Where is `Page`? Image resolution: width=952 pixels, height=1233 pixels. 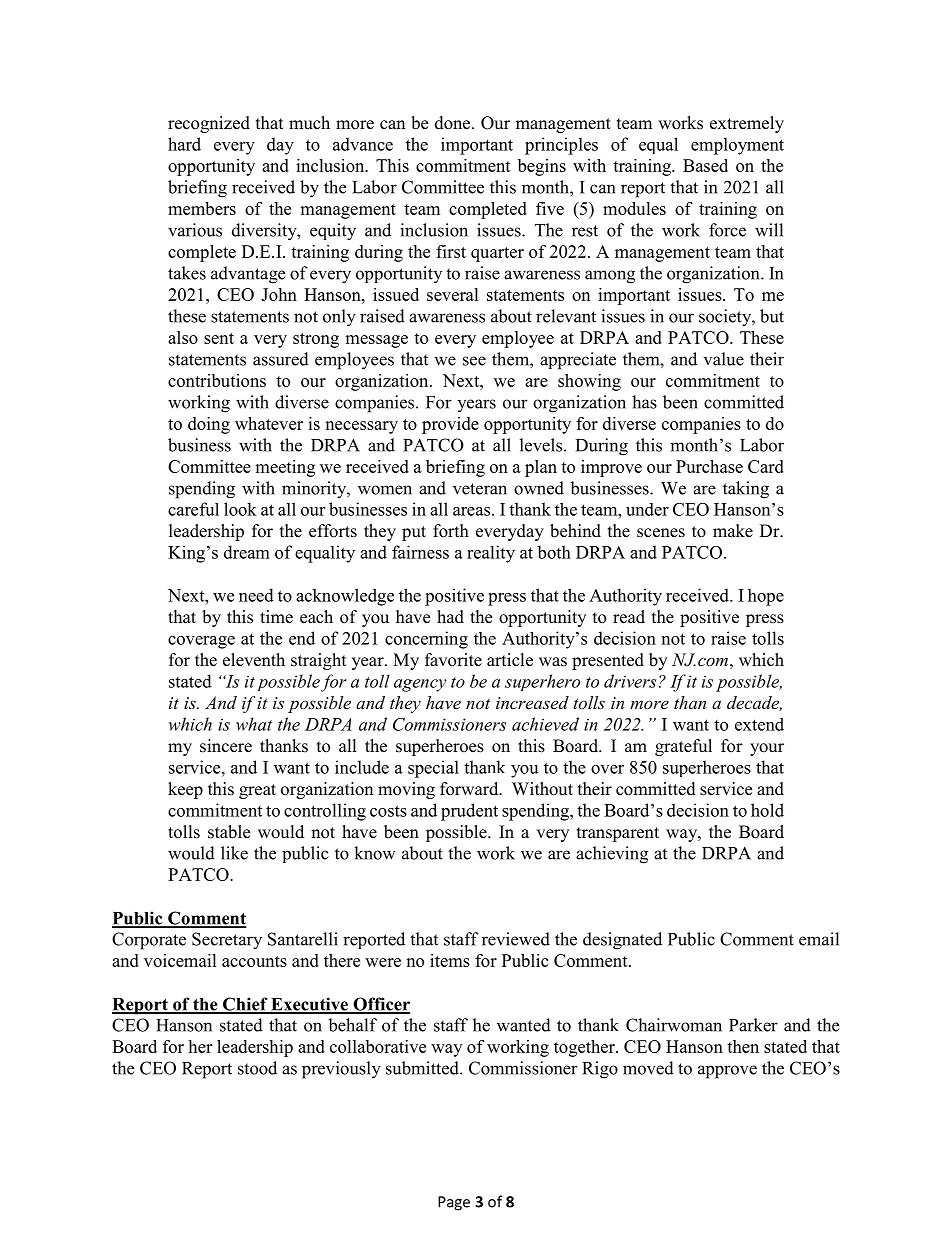 Page is located at coordinates (454, 1203).
